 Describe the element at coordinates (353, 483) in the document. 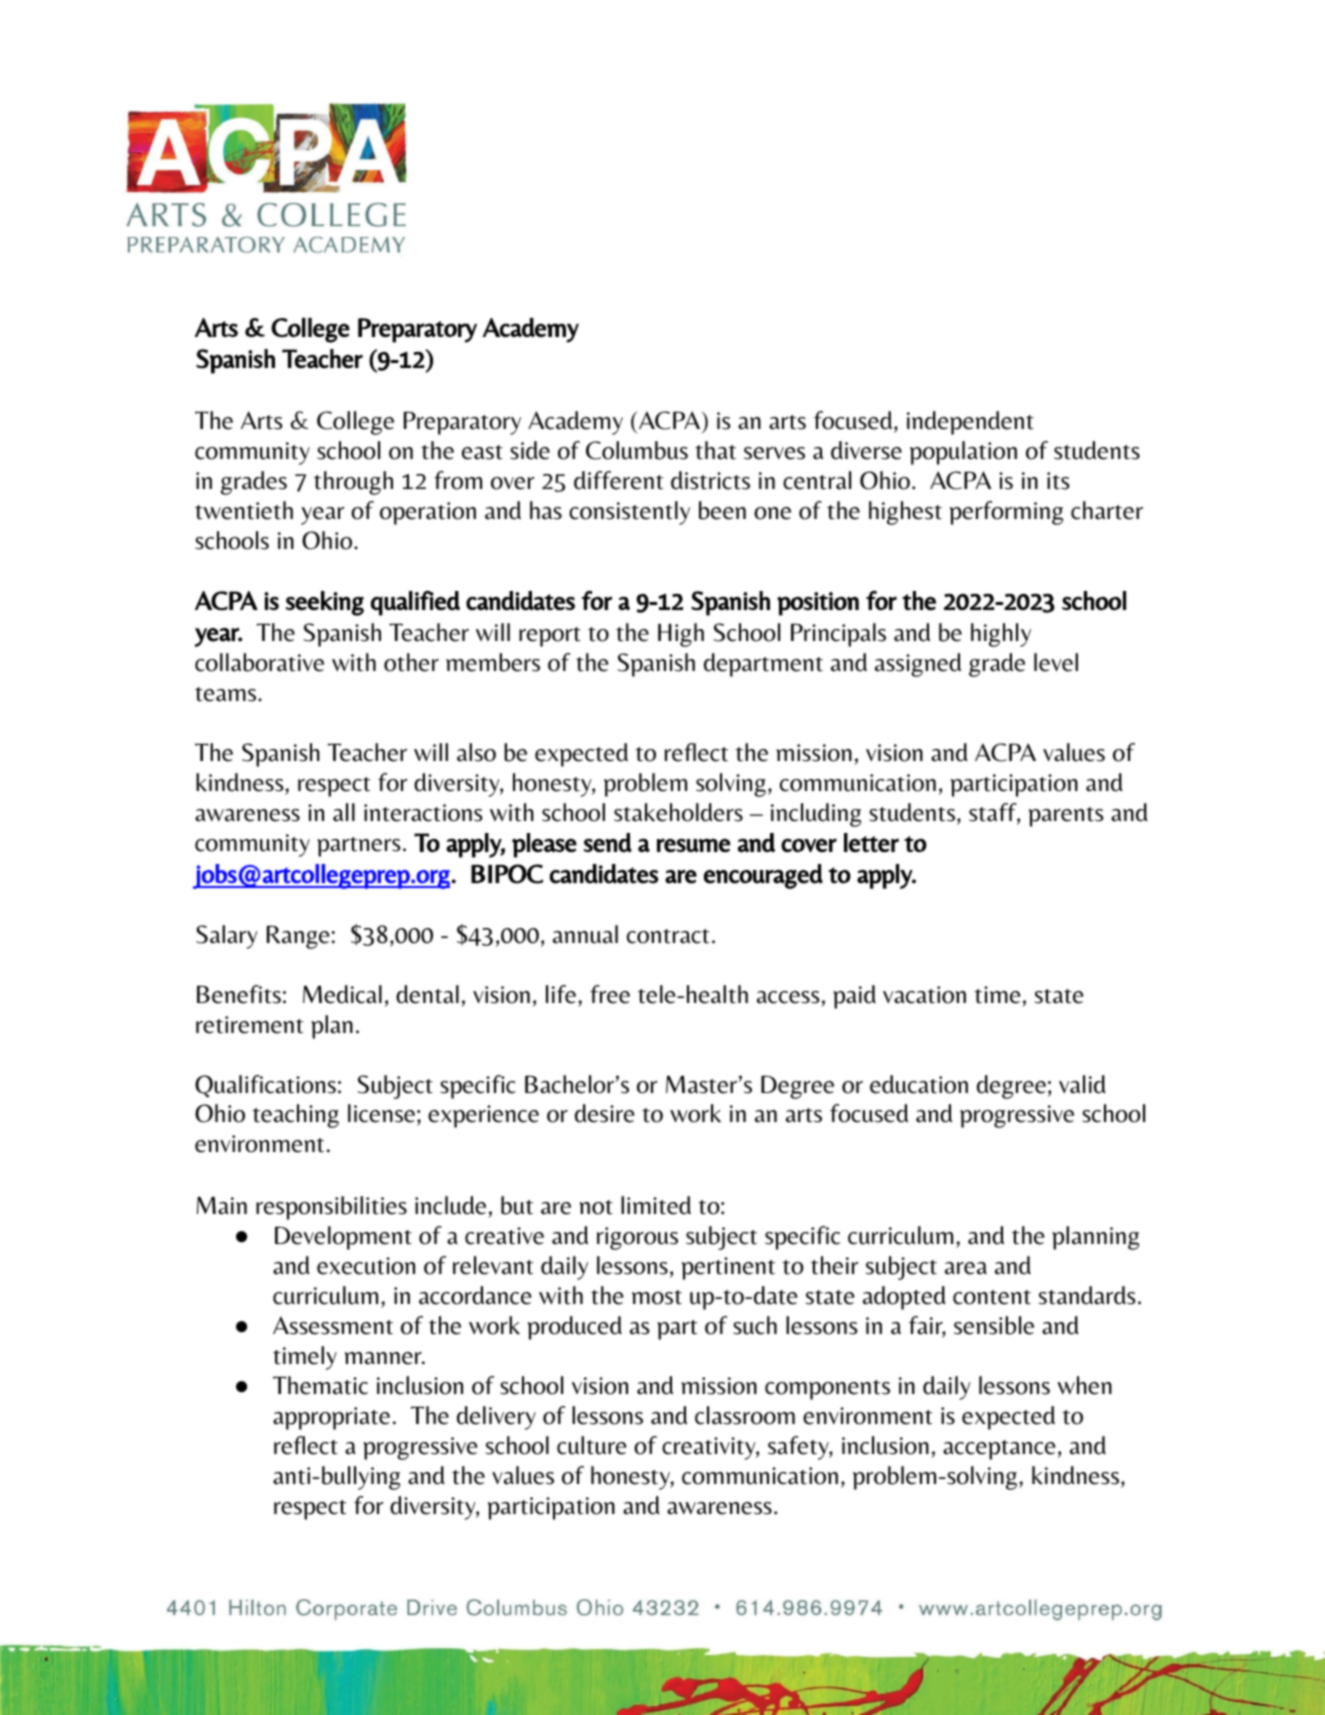

I see `through` at that location.
